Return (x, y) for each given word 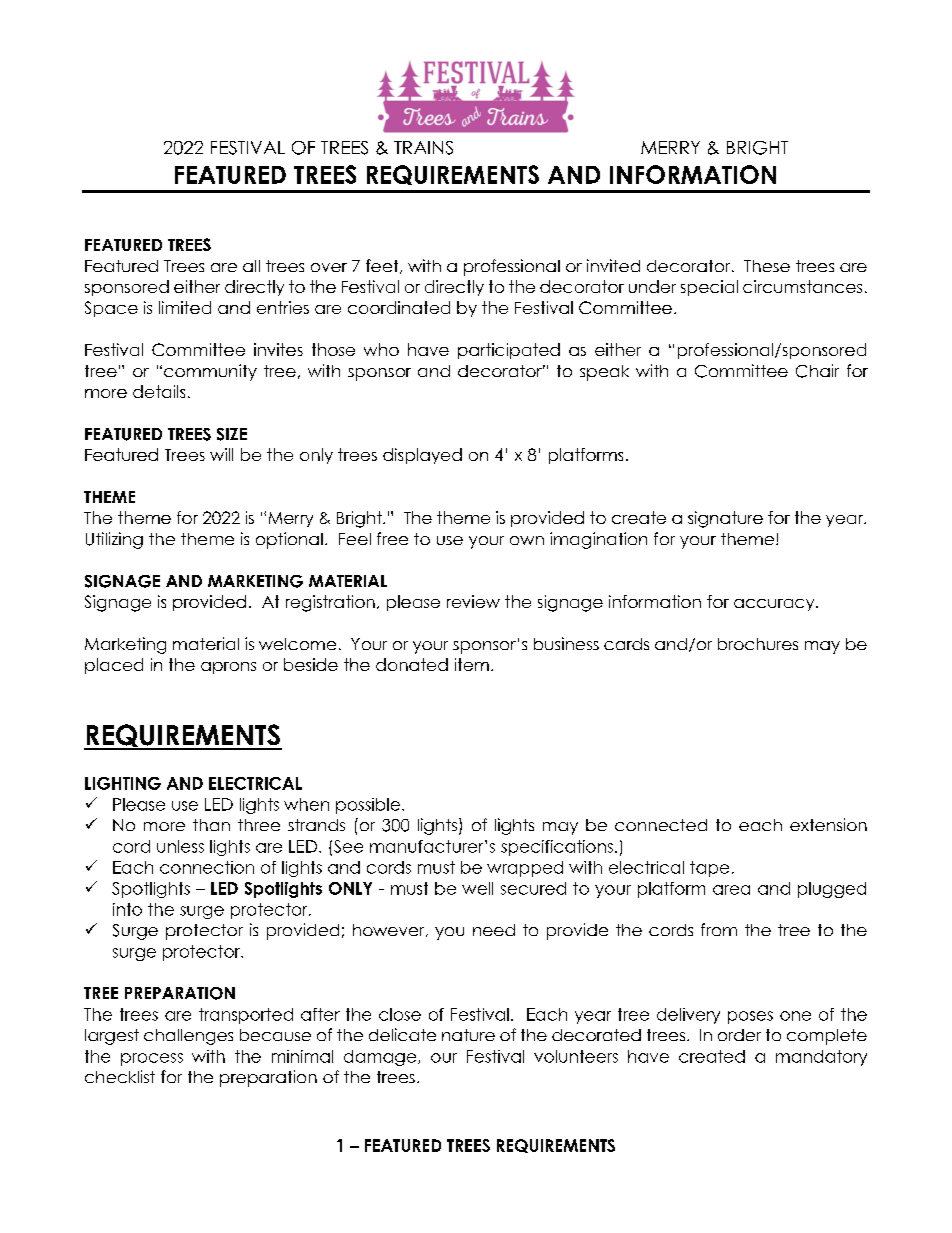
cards (626, 644)
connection (207, 867)
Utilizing (114, 540)
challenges (188, 1037)
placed (114, 666)
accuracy (775, 605)
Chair (817, 371)
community (210, 372)
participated (509, 351)
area (731, 890)
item (472, 664)
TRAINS (423, 148)
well (477, 888)
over (329, 267)
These (767, 266)
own (527, 540)
